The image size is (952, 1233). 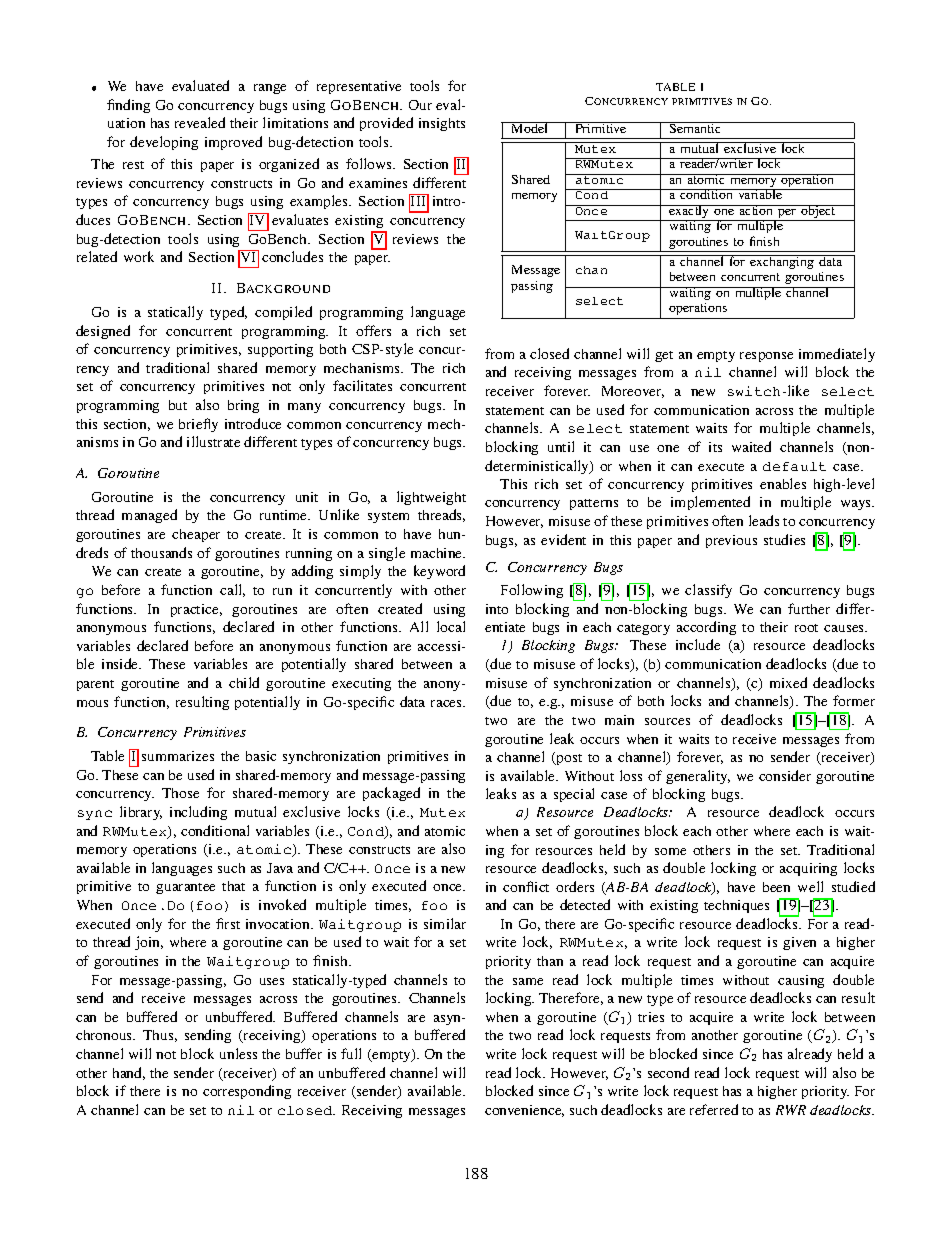 I want to click on summarizes, so click(x=178, y=756).
